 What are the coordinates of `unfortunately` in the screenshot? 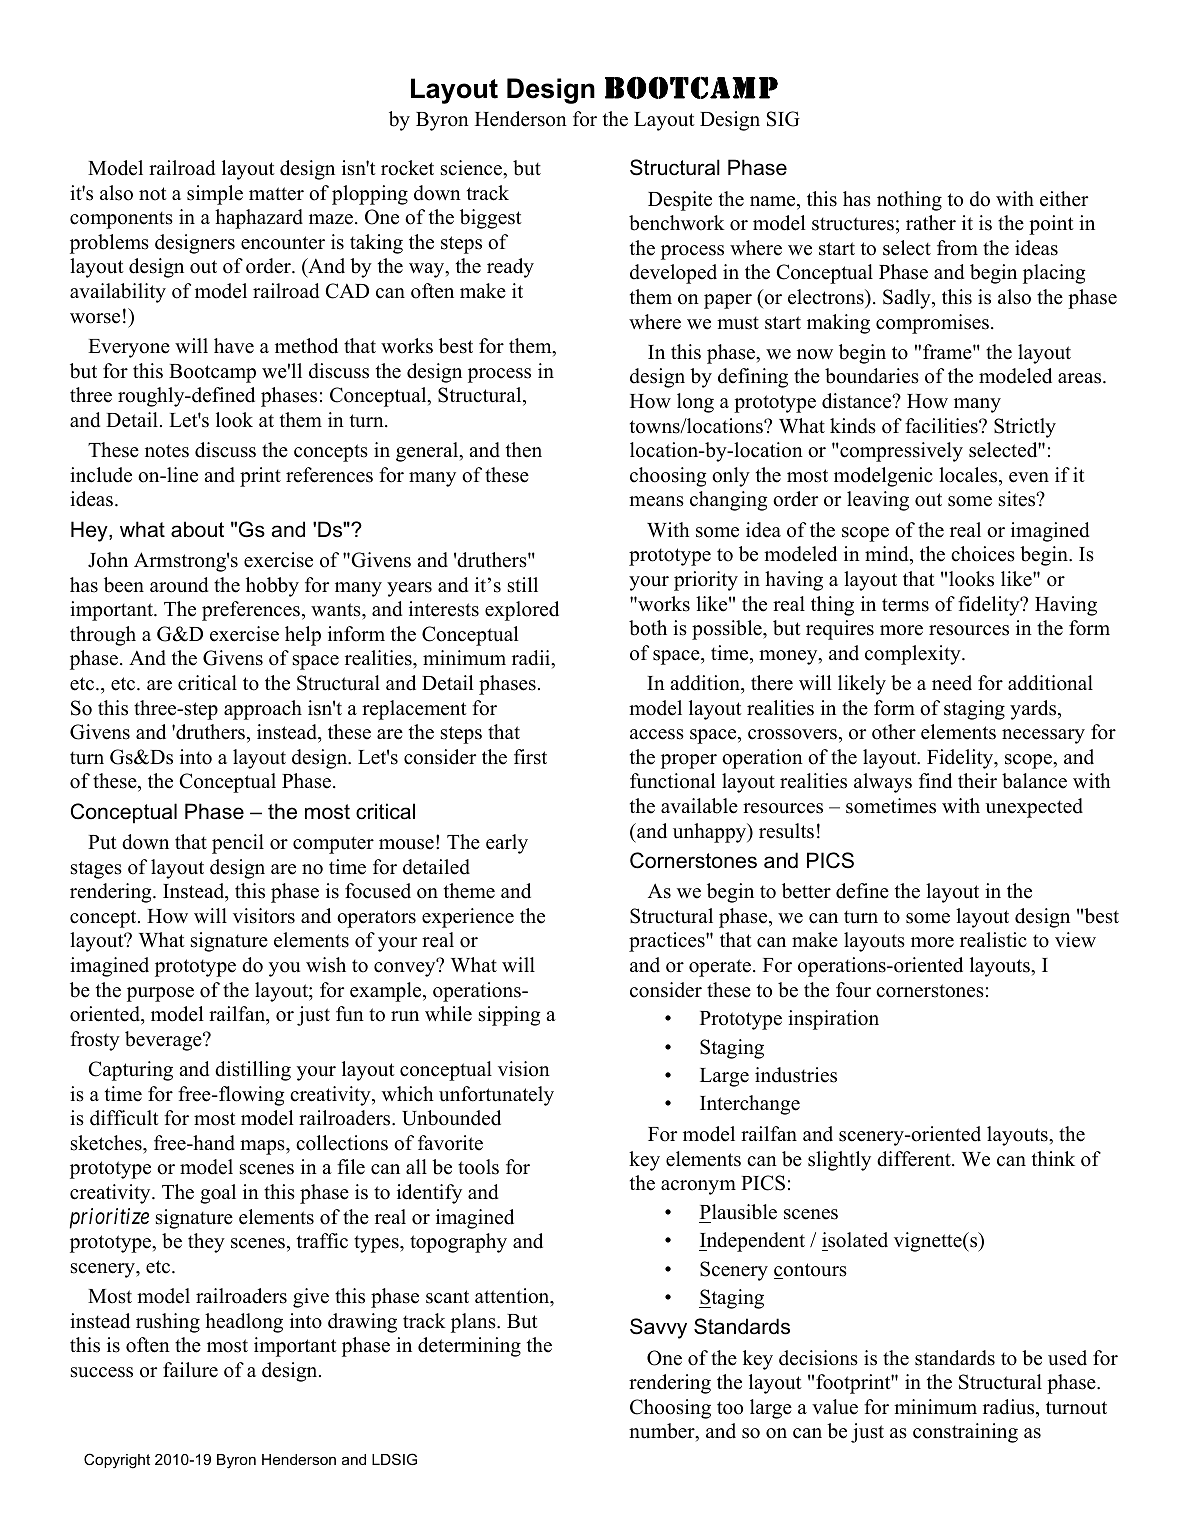 It's located at (496, 1096).
